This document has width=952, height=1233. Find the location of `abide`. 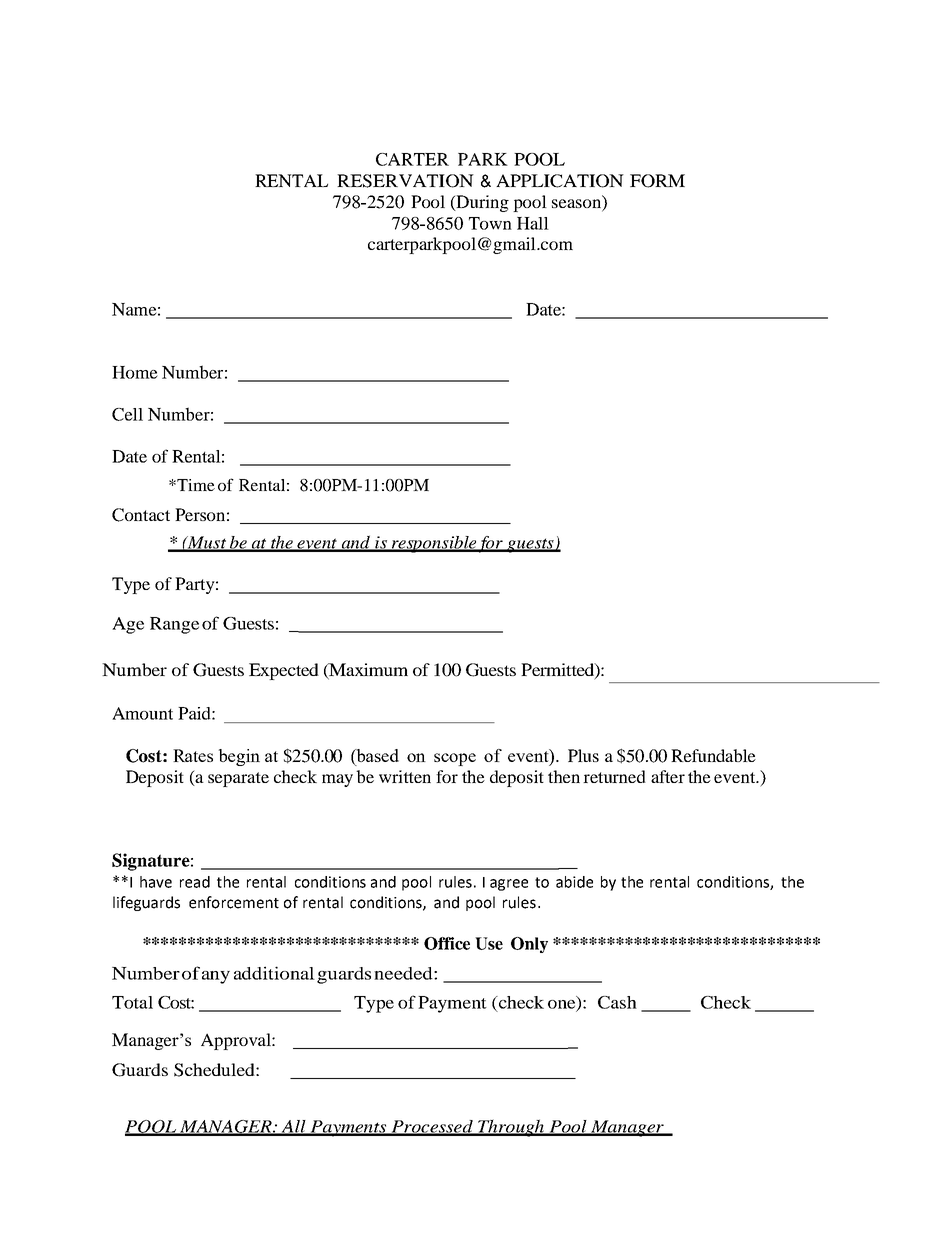

abide is located at coordinates (574, 882).
